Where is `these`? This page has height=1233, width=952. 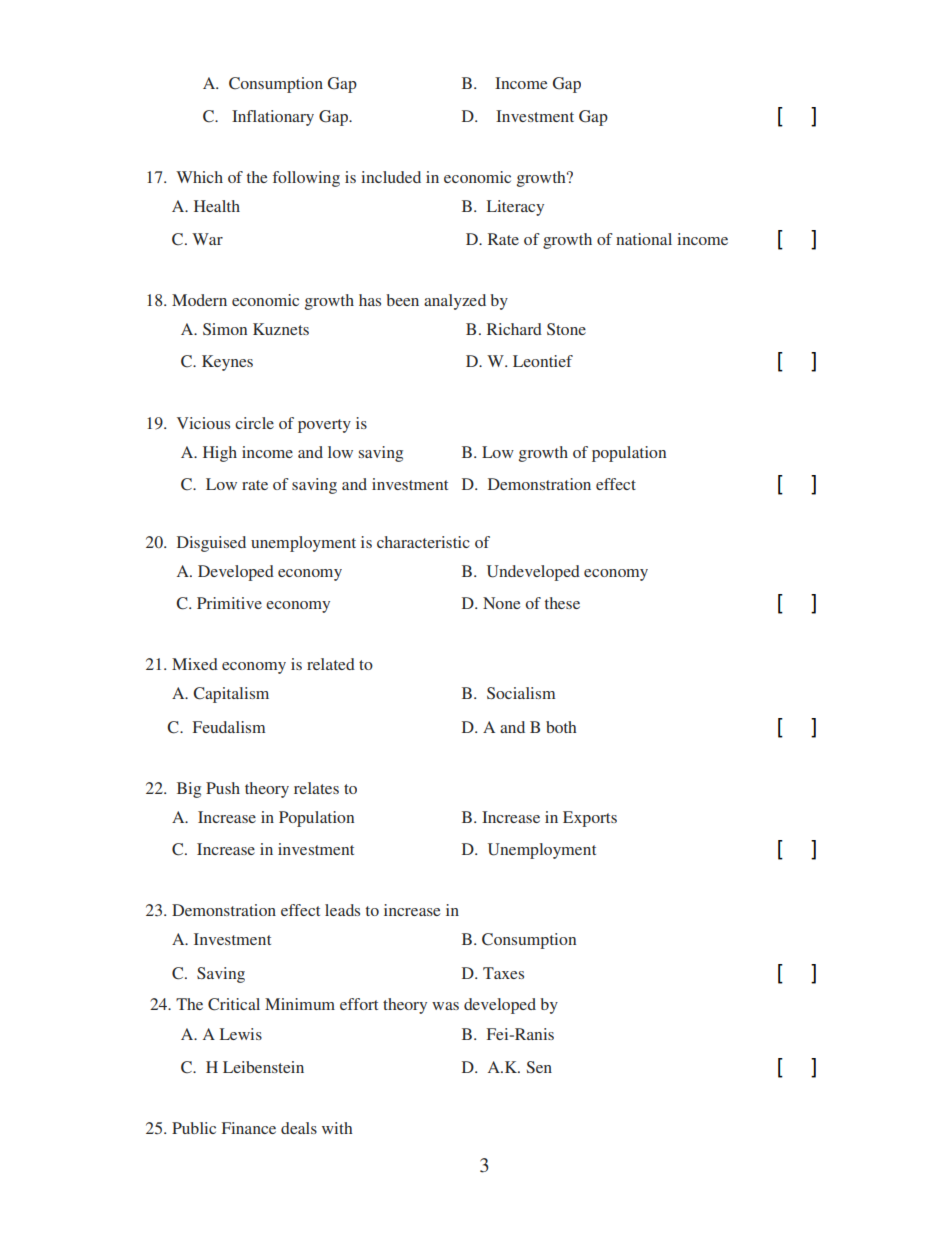 these is located at coordinates (562, 603).
